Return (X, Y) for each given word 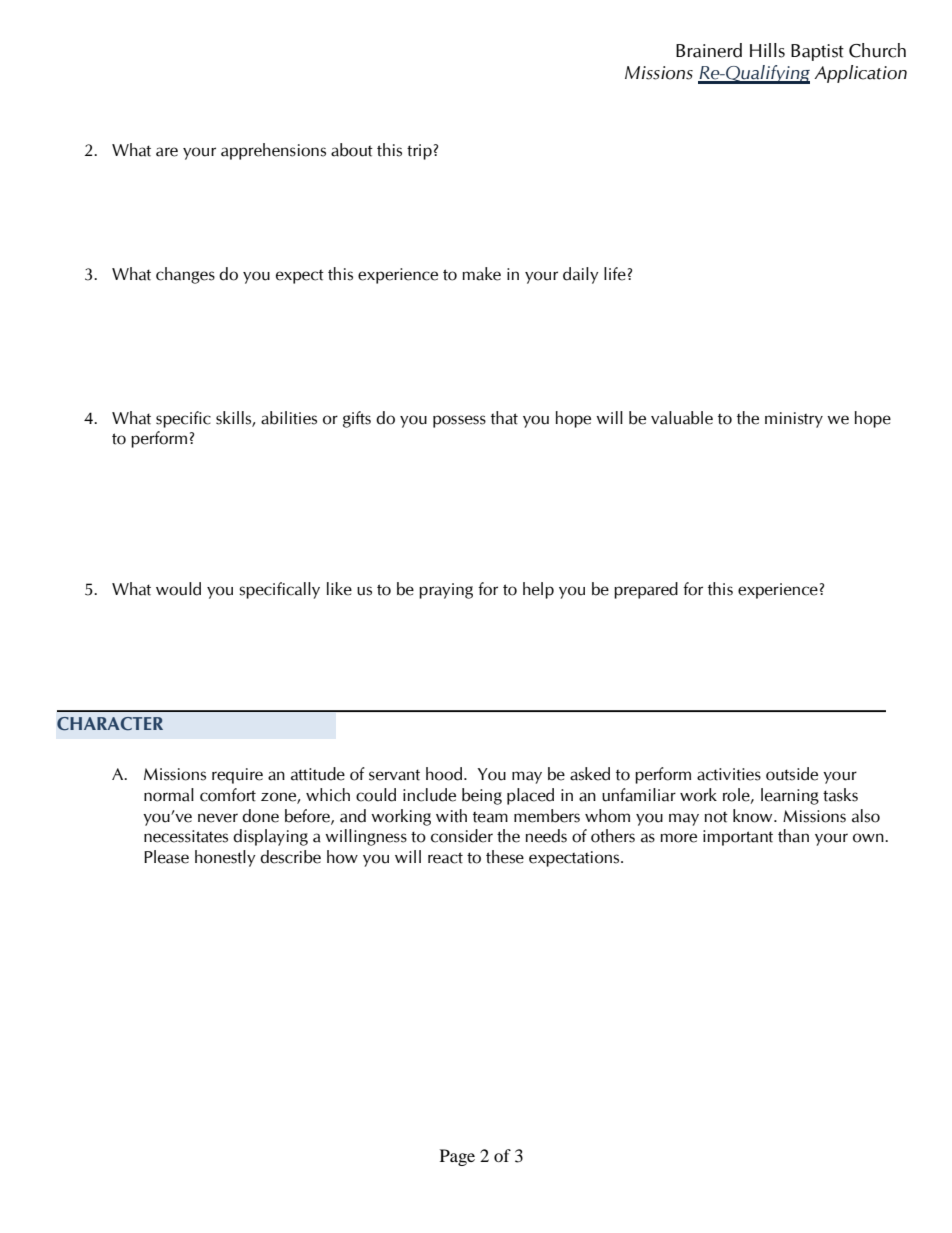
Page (457, 1157)
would (178, 589)
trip (419, 152)
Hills (767, 50)
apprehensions (273, 151)
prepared (646, 590)
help (538, 590)
